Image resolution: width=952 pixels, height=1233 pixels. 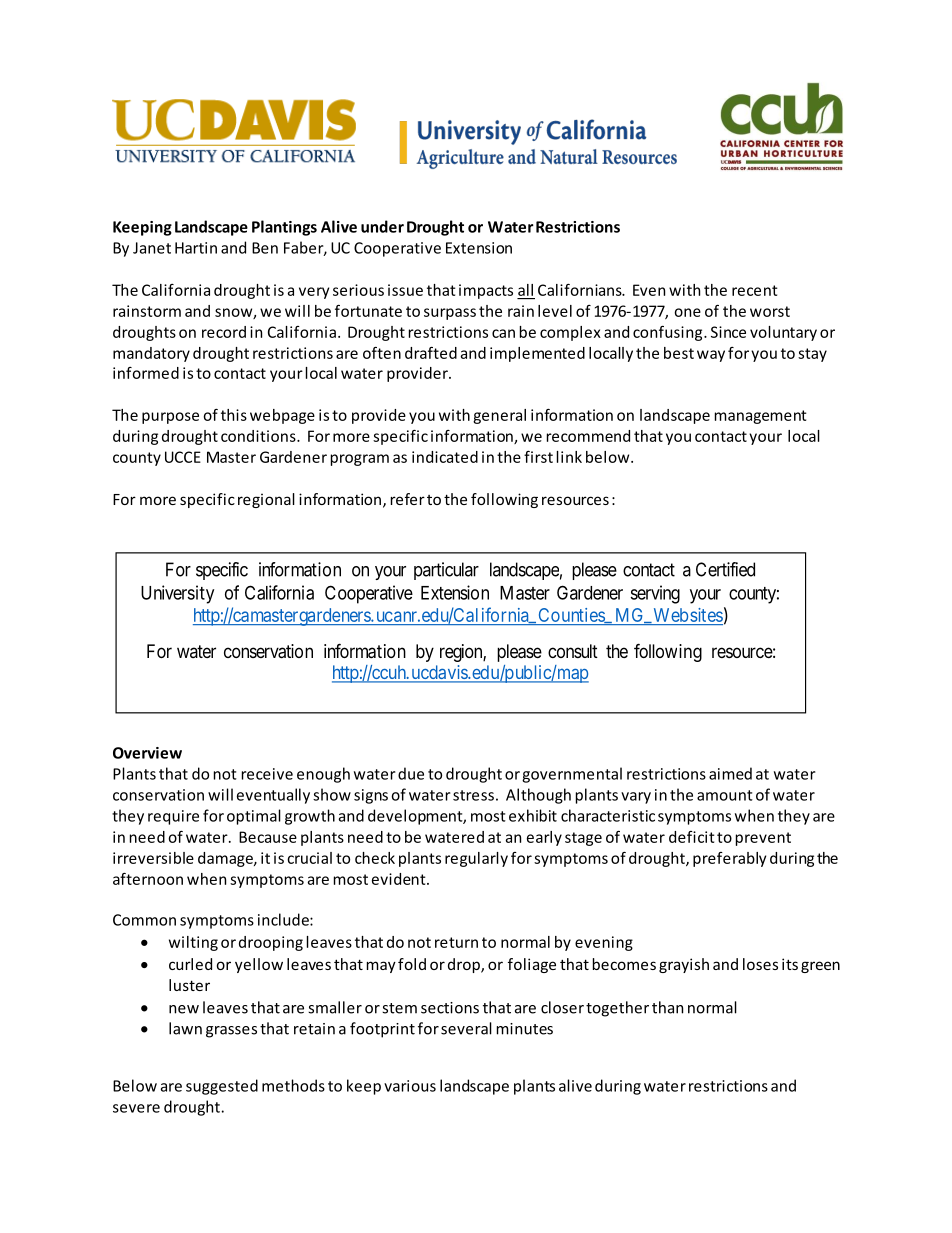 I want to click on serving, so click(x=655, y=594).
